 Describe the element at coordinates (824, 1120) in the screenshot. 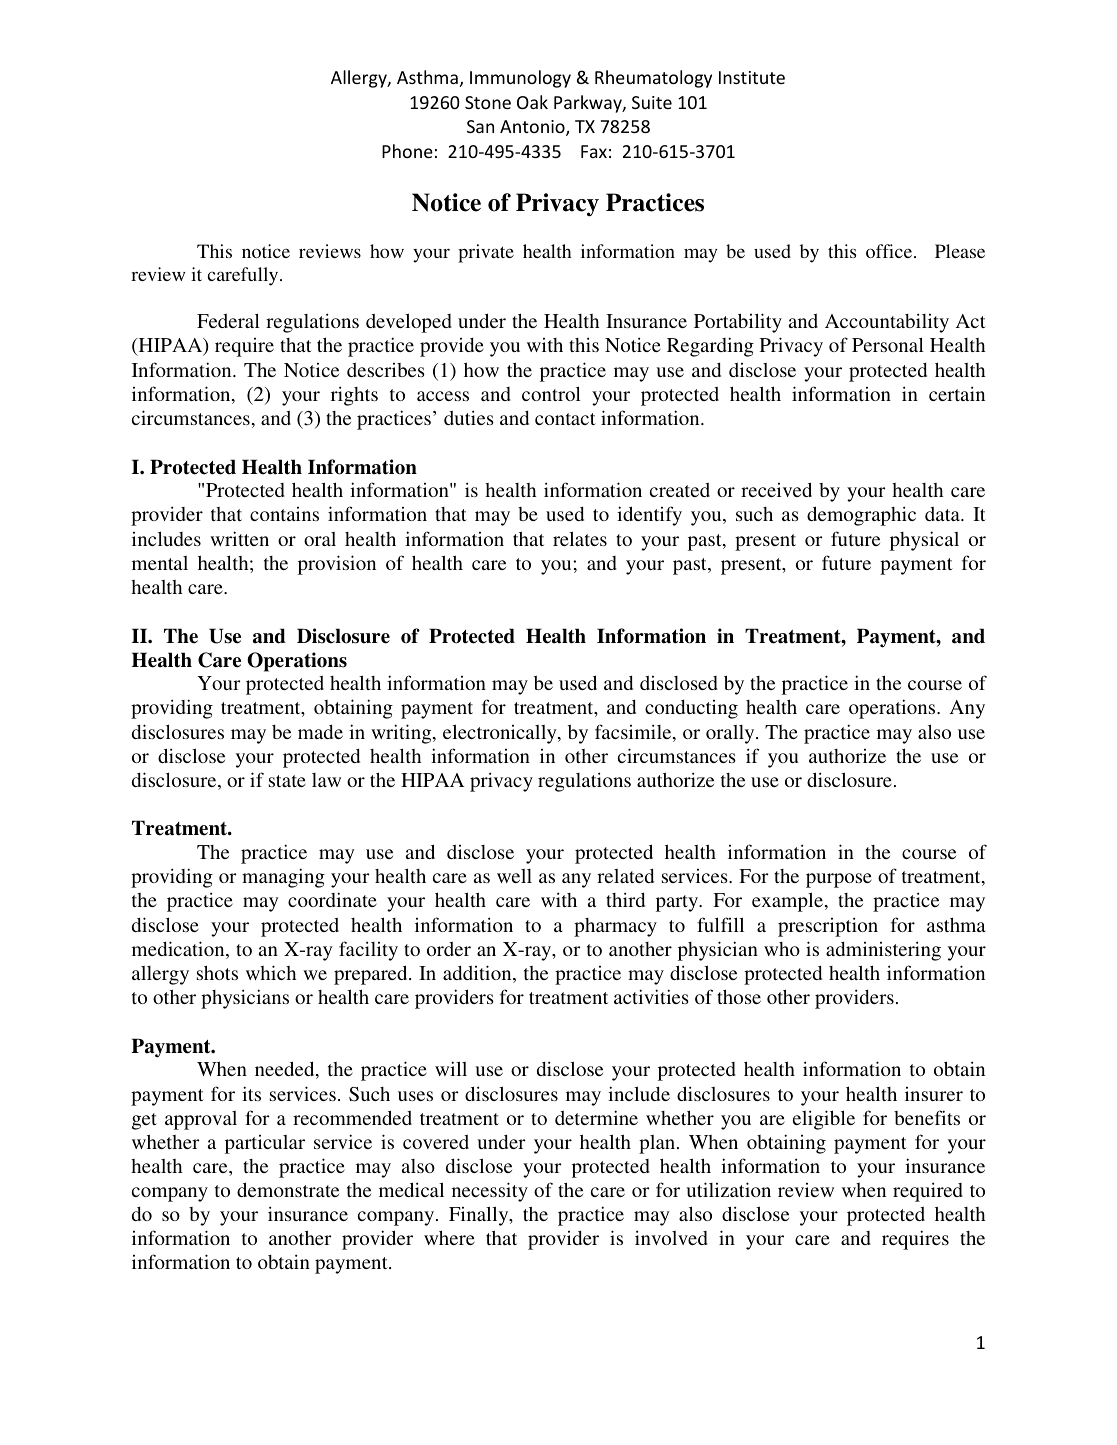

I see `eligible` at that location.
